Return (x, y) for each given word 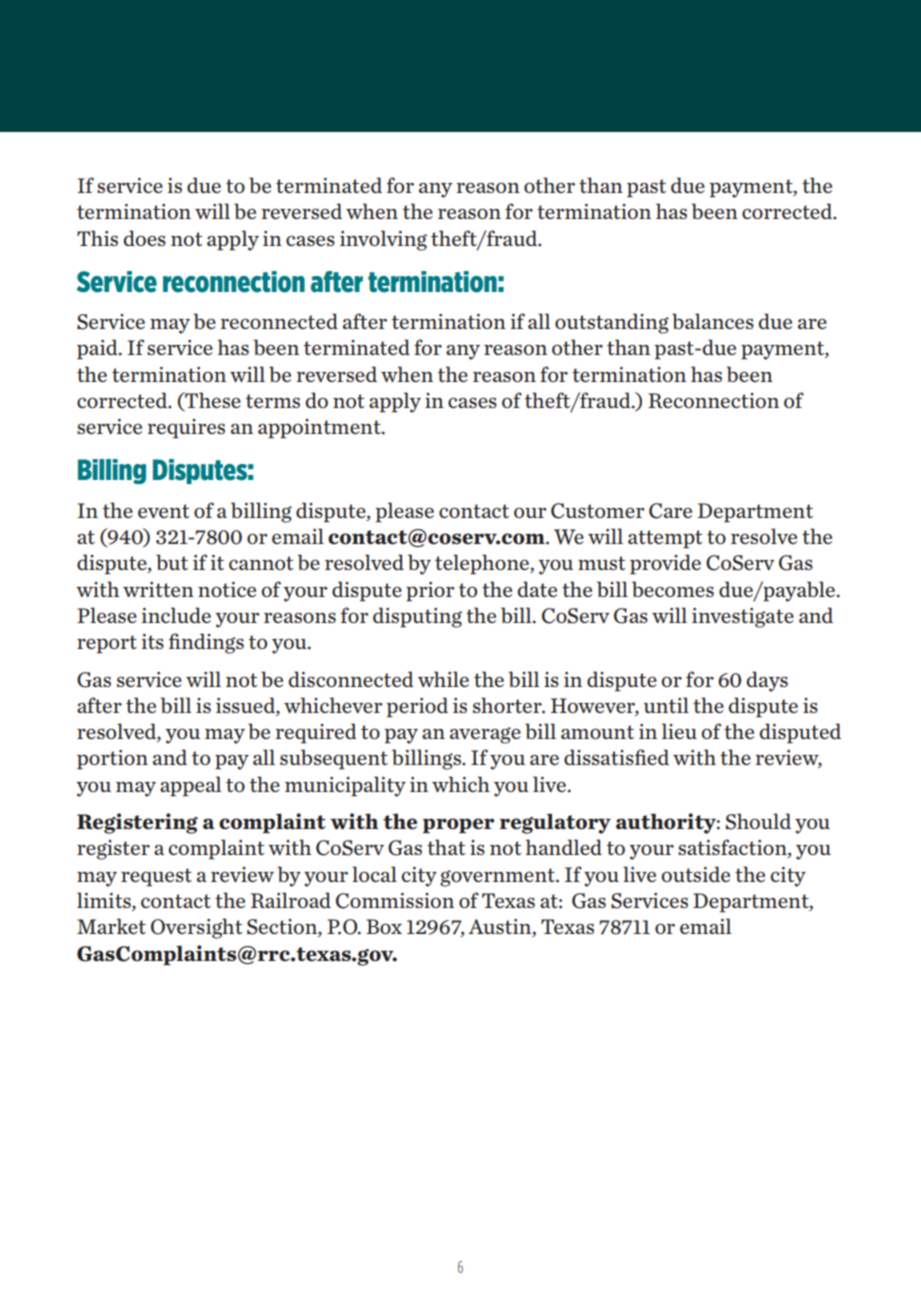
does (144, 238)
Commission (395, 901)
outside (696, 874)
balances (713, 321)
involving (383, 240)
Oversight (196, 928)
